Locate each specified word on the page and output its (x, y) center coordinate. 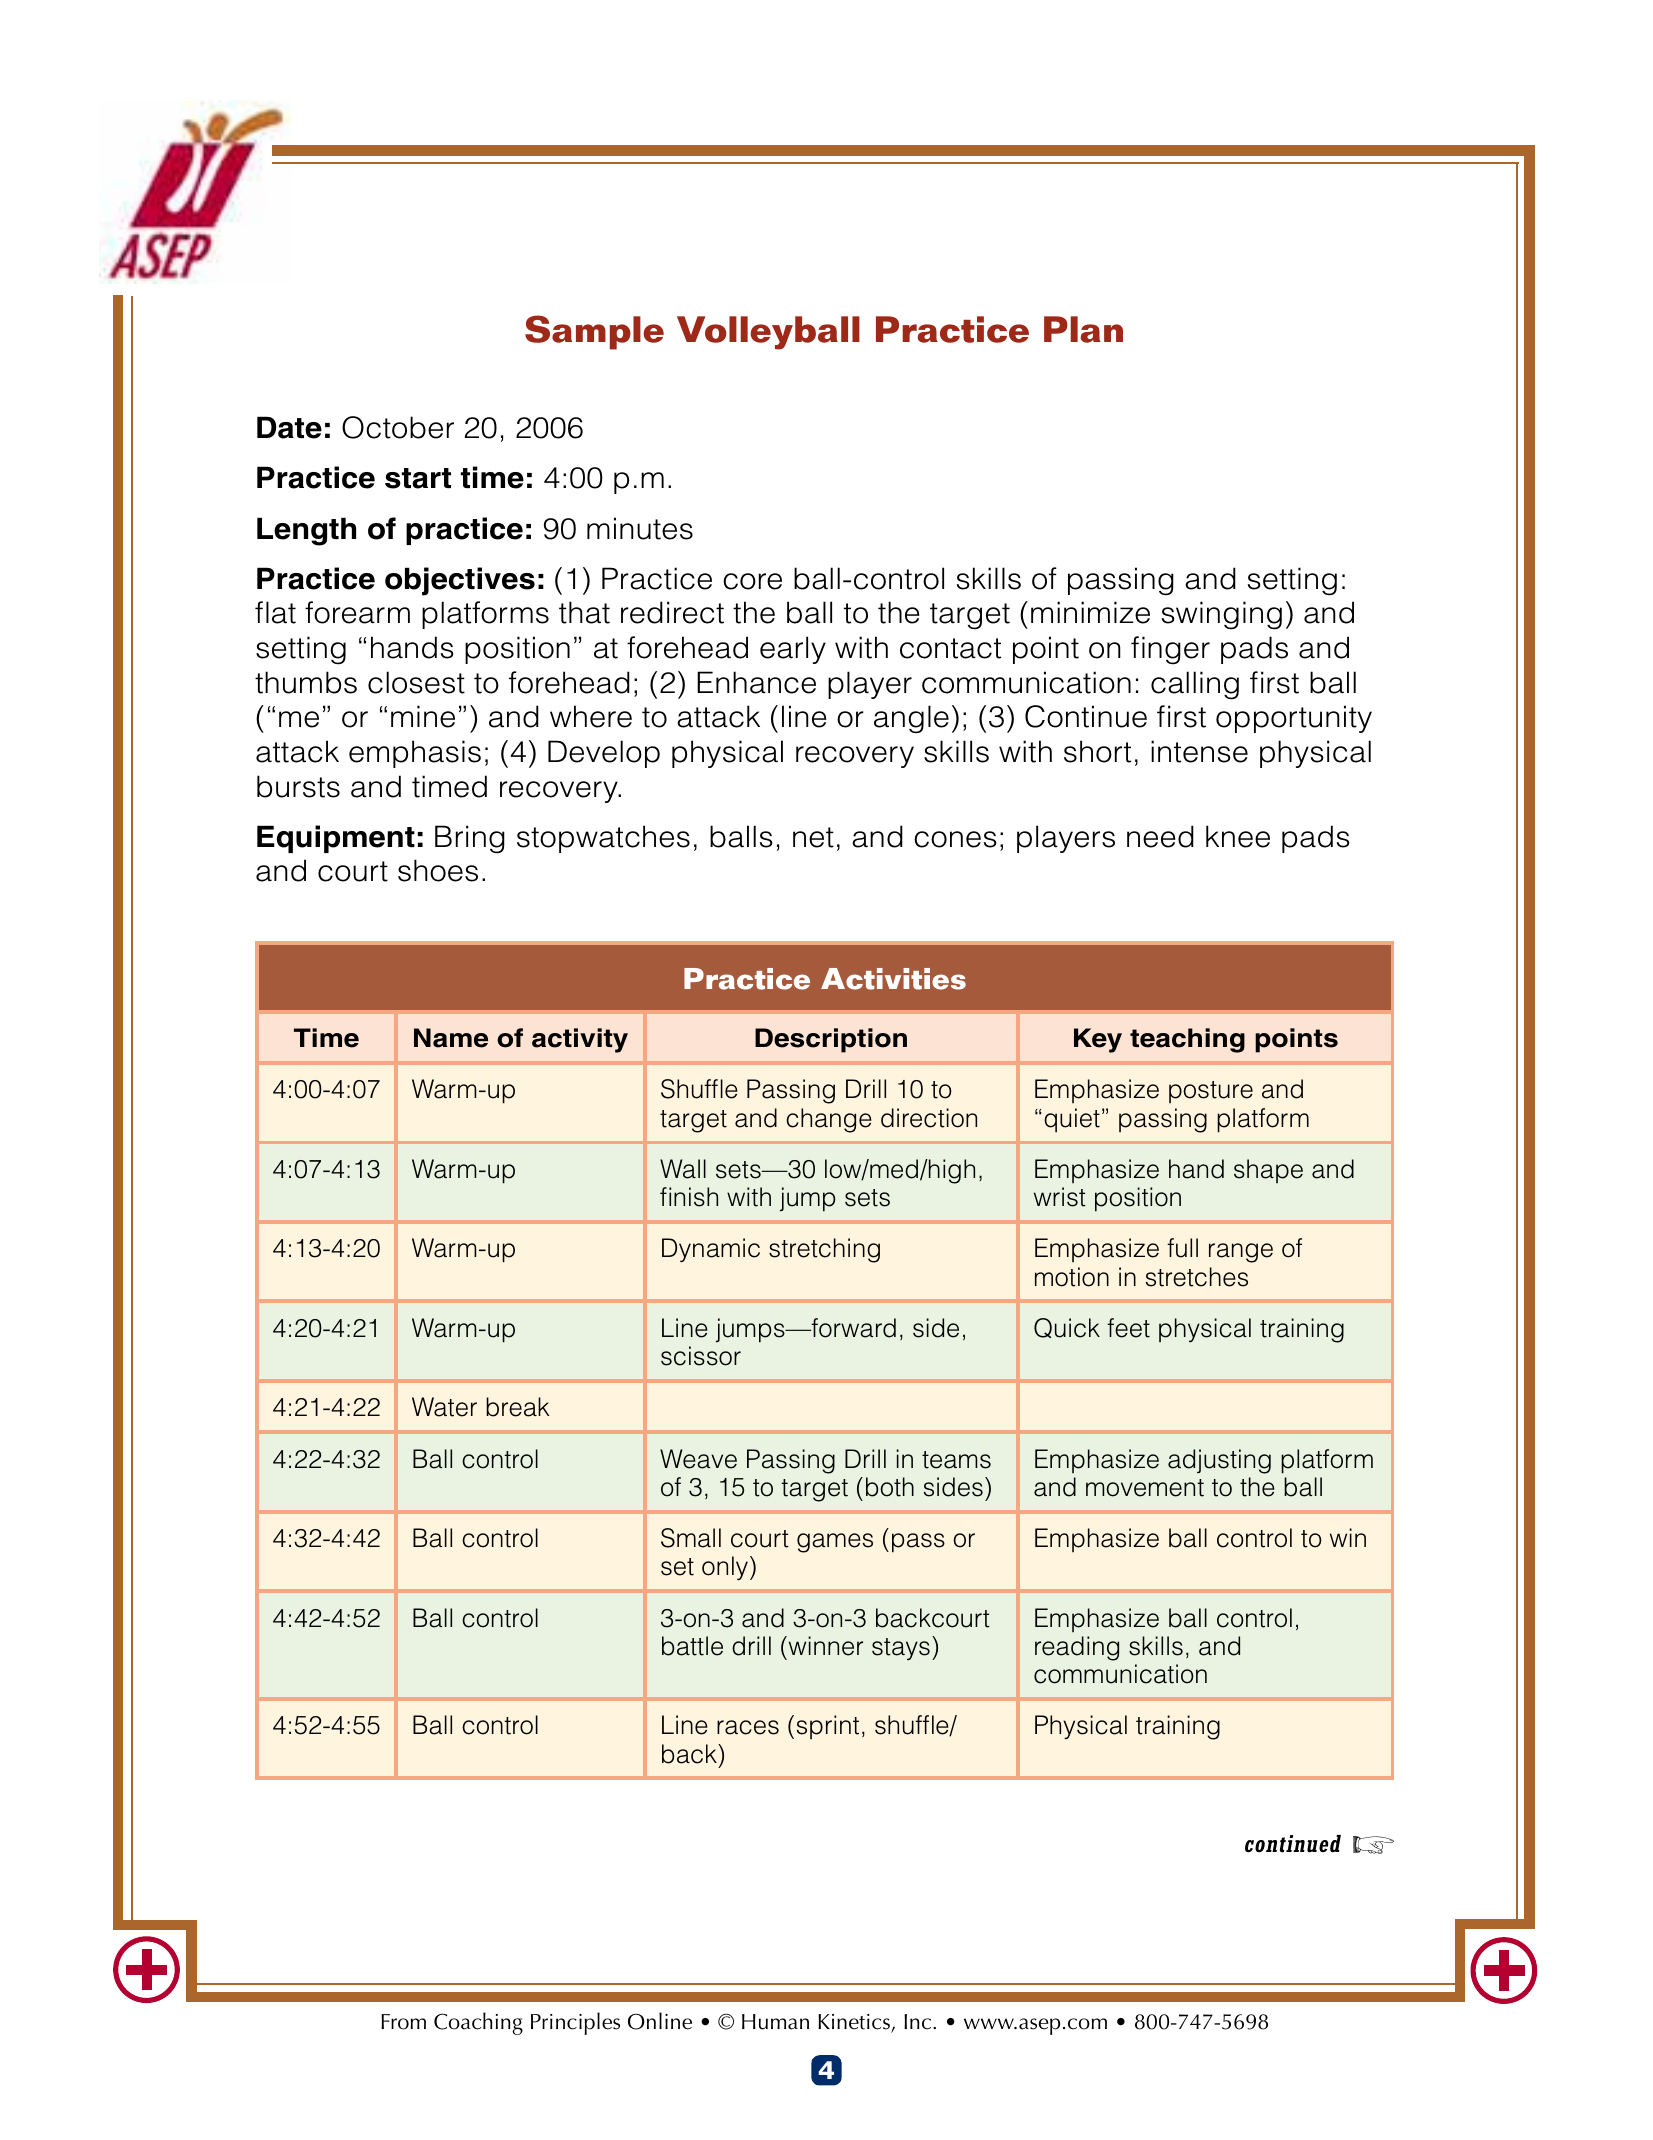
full (1182, 1248)
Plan (1083, 329)
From (403, 2022)
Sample (594, 332)
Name (451, 1038)
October (398, 427)
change (829, 1120)
